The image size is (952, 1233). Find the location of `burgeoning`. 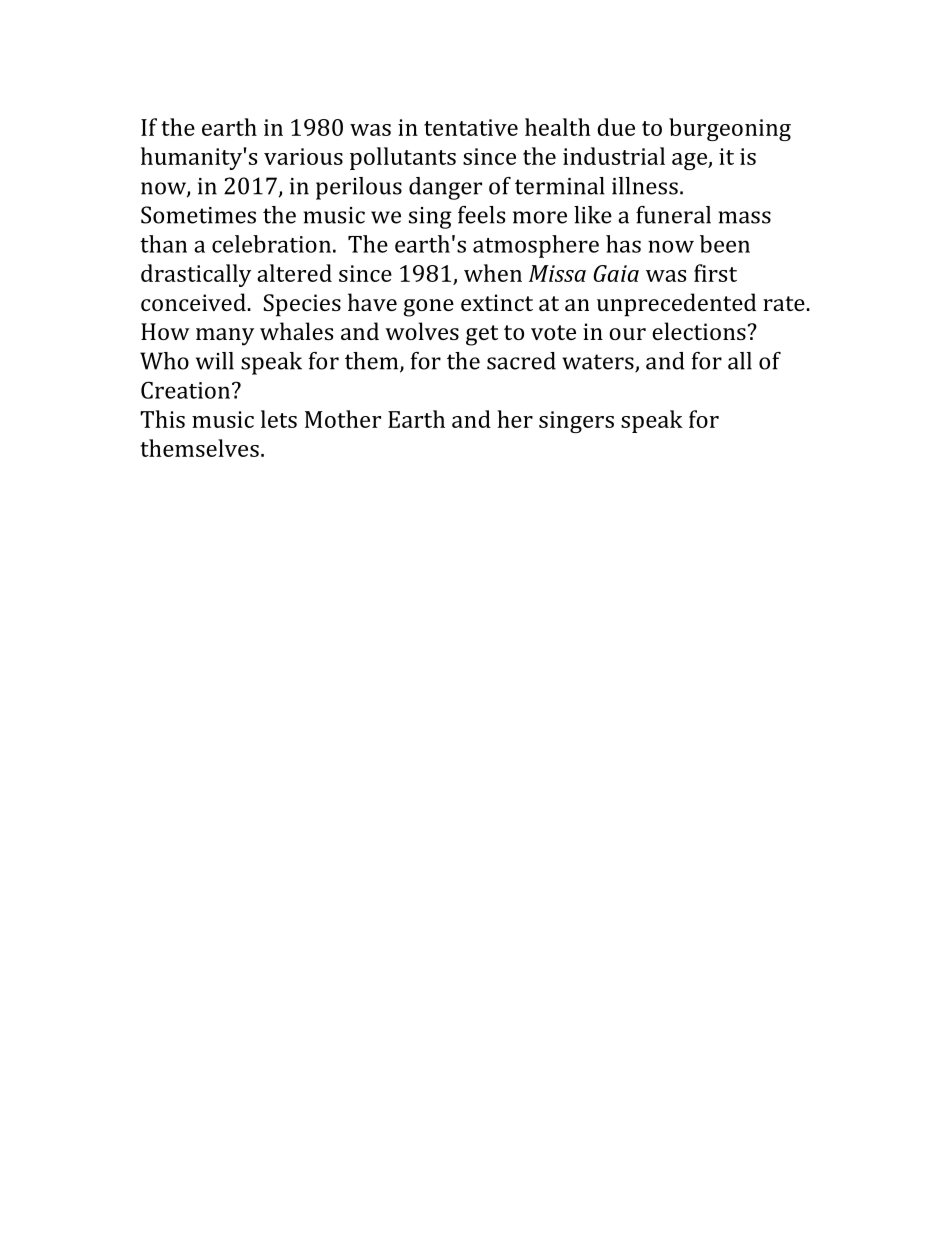

burgeoning is located at coordinates (730, 129).
